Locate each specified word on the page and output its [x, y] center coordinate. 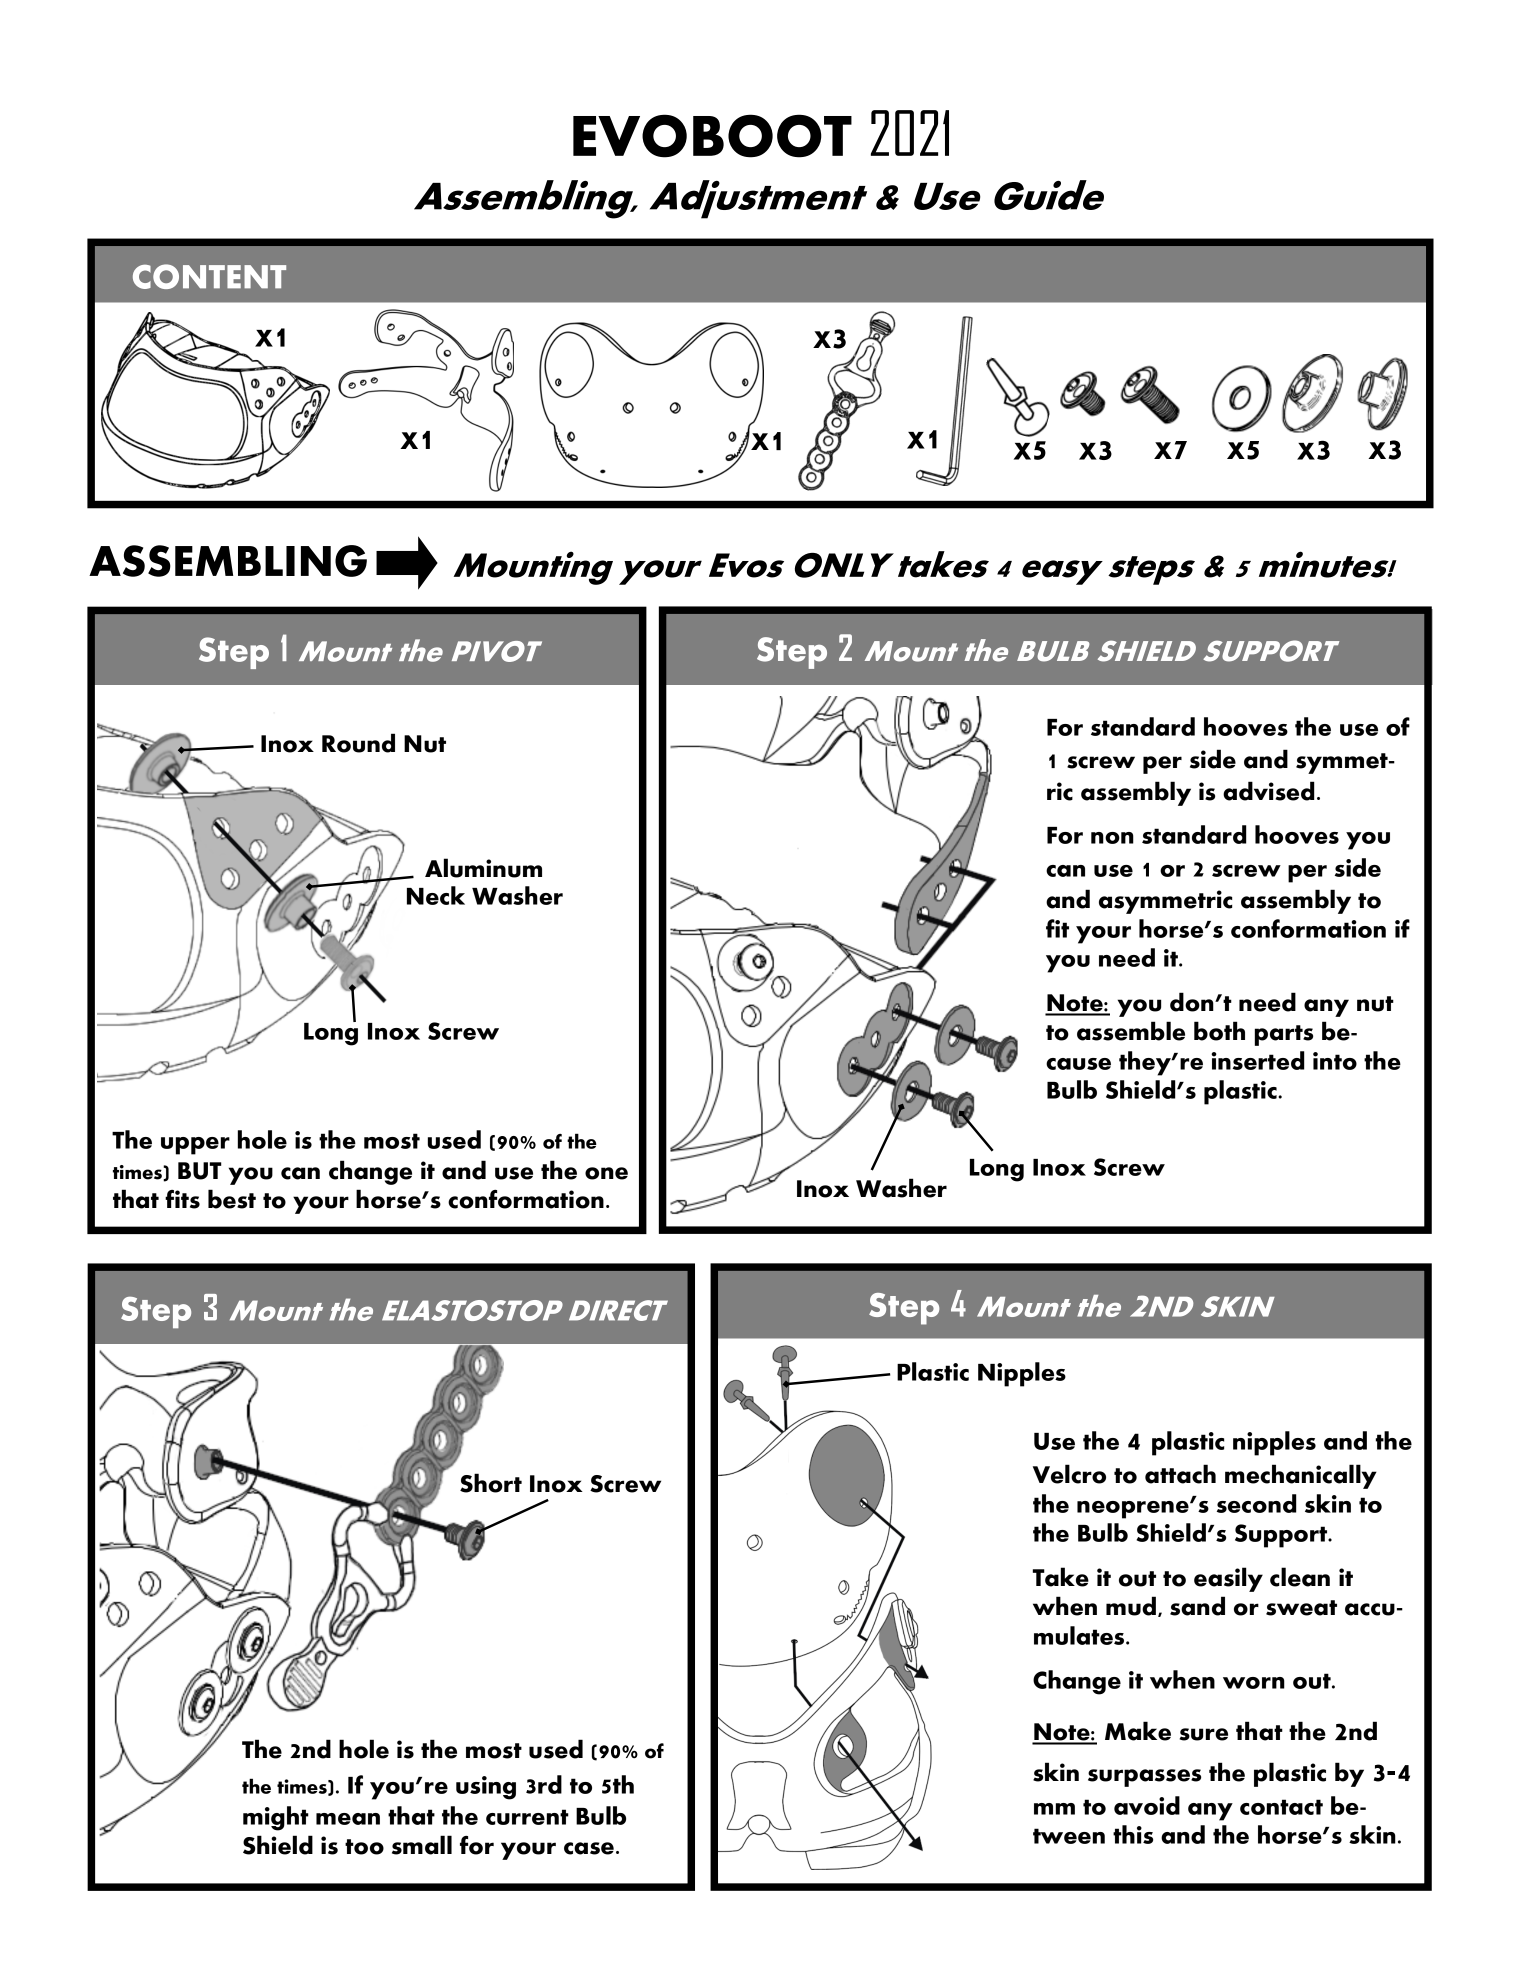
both [1219, 1031]
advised [1269, 791]
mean [348, 1819]
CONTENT [209, 276]
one [606, 1173]
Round [358, 743]
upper [195, 1146]
